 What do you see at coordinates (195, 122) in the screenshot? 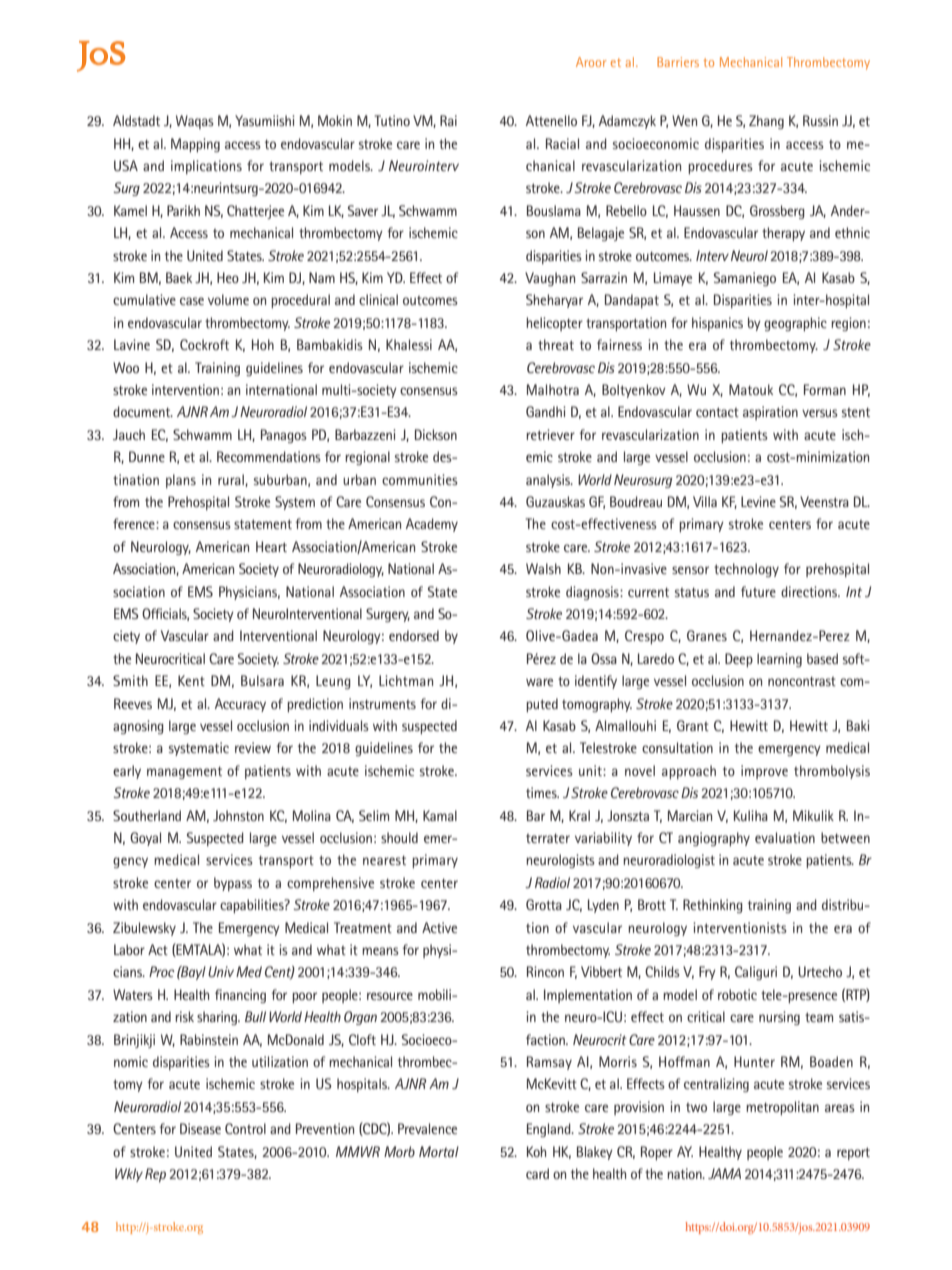
I see `Waqas` at bounding box center [195, 122].
